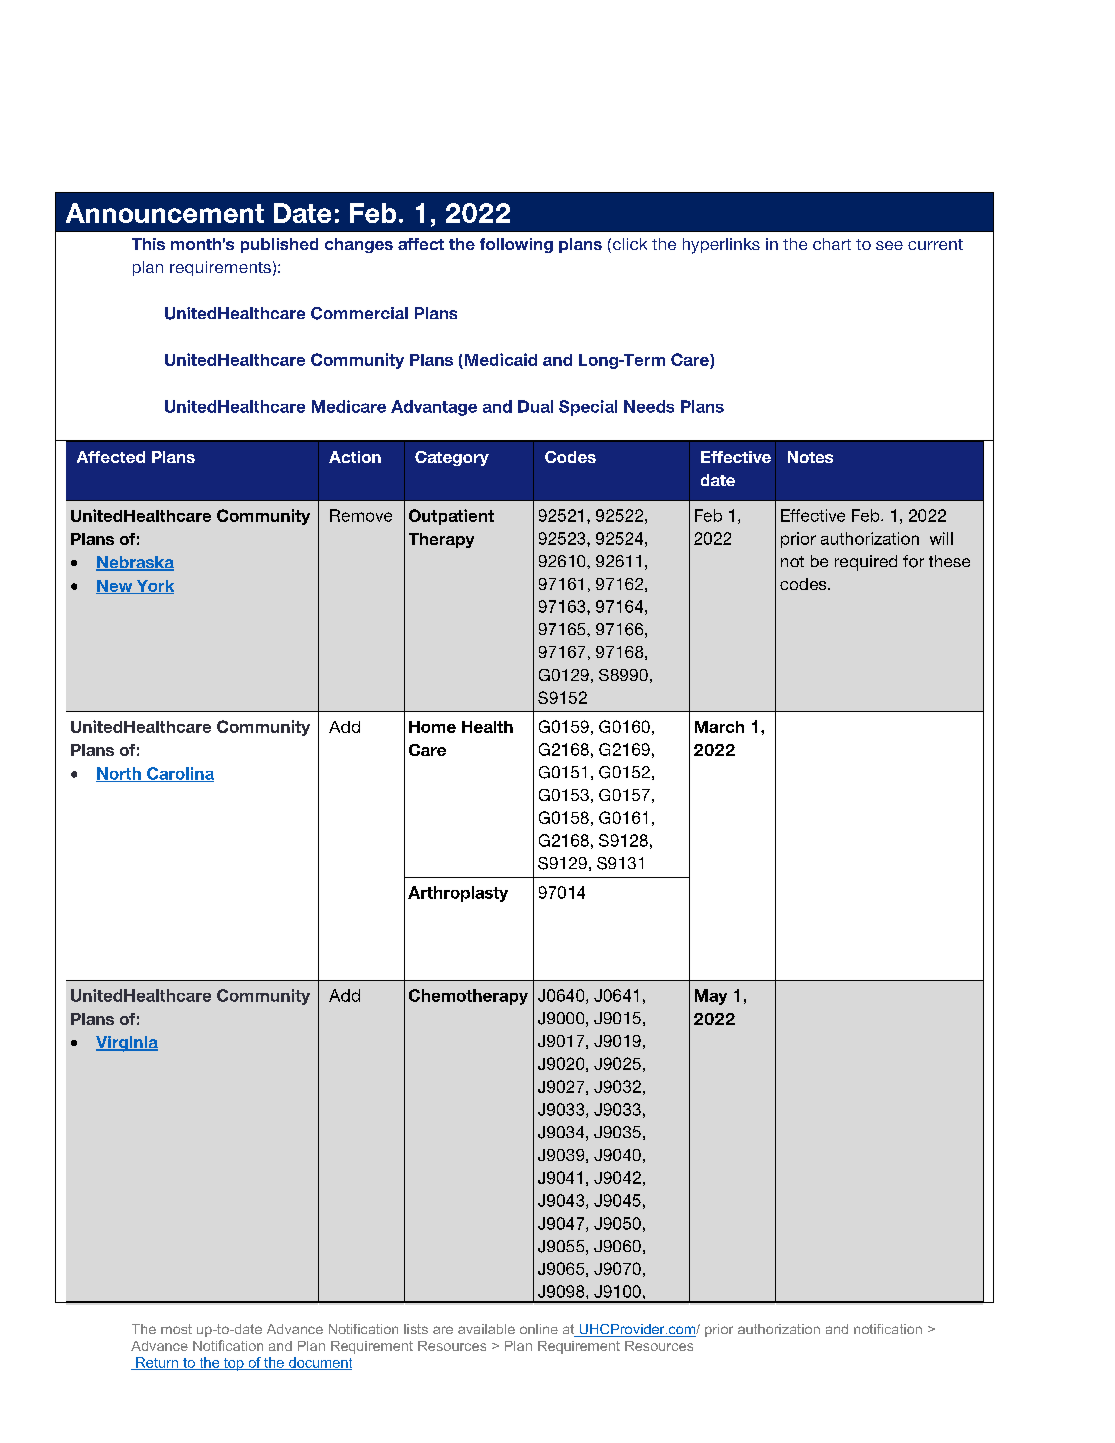  Describe the element at coordinates (832, 244) in the page. I see `chart` at that location.
